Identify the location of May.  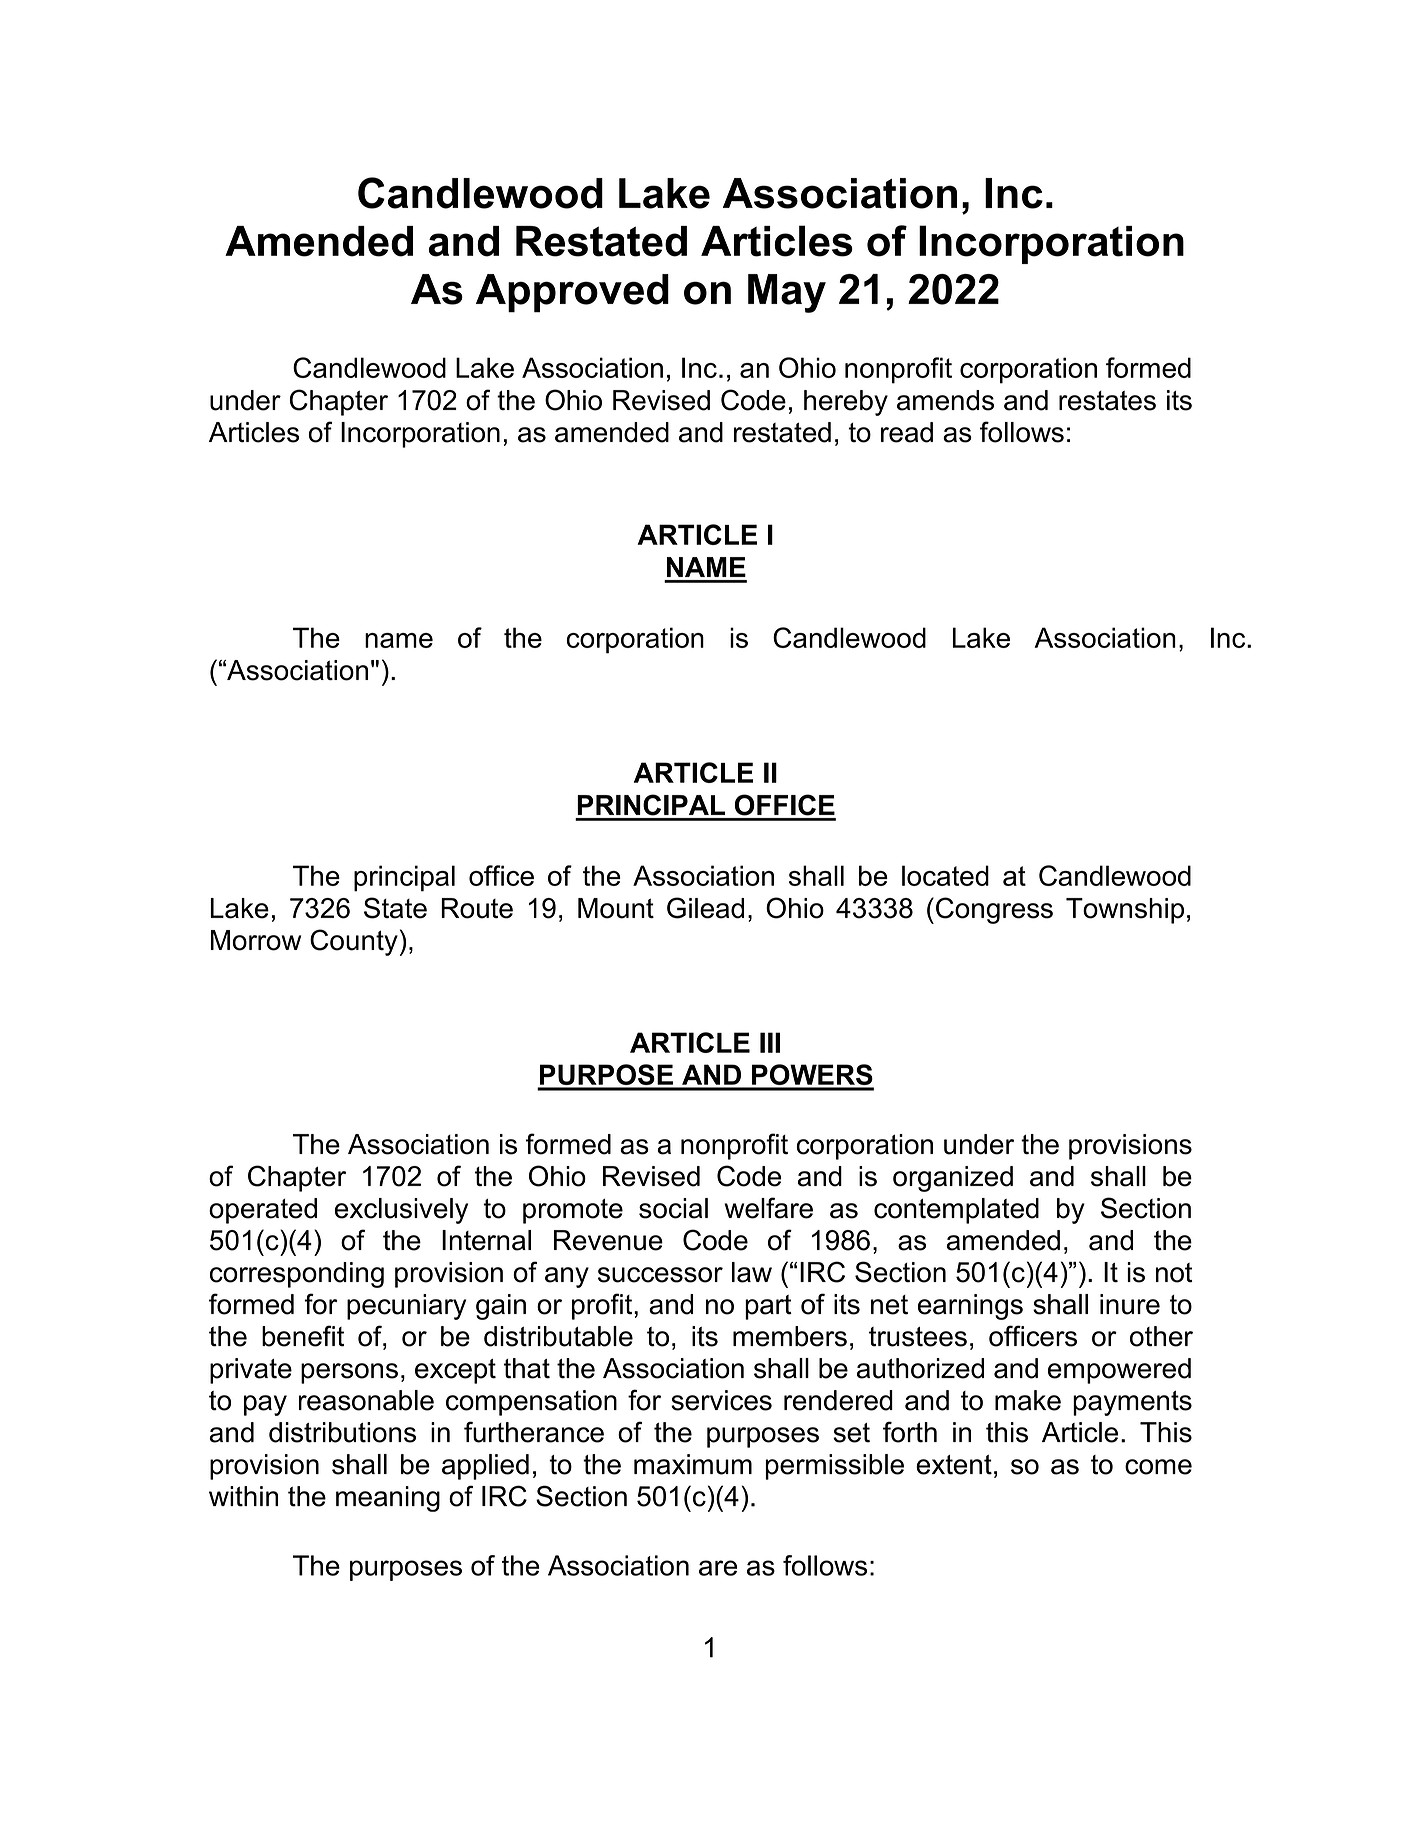
(787, 293).
